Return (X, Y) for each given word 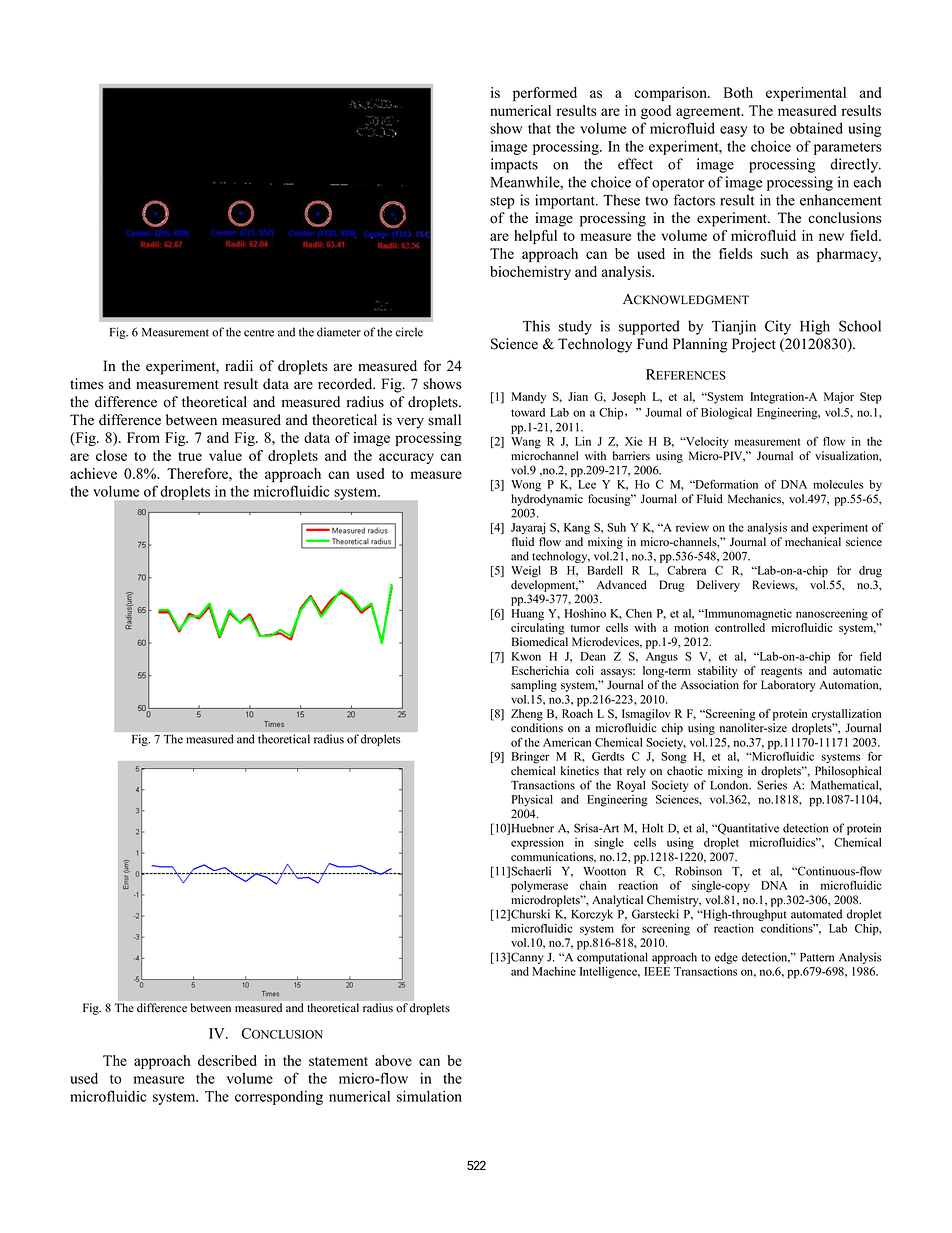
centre (259, 333)
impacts (514, 165)
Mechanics (755, 499)
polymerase (539, 887)
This (536, 326)
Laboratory (788, 686)
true (190, 456)
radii (239, 366)
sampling (534, 686)
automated (816, 914)
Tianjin (734, 327)
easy (734, 131)
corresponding (279, 1098)
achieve (93, 473)
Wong (526, 486)
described (227, 1060)
